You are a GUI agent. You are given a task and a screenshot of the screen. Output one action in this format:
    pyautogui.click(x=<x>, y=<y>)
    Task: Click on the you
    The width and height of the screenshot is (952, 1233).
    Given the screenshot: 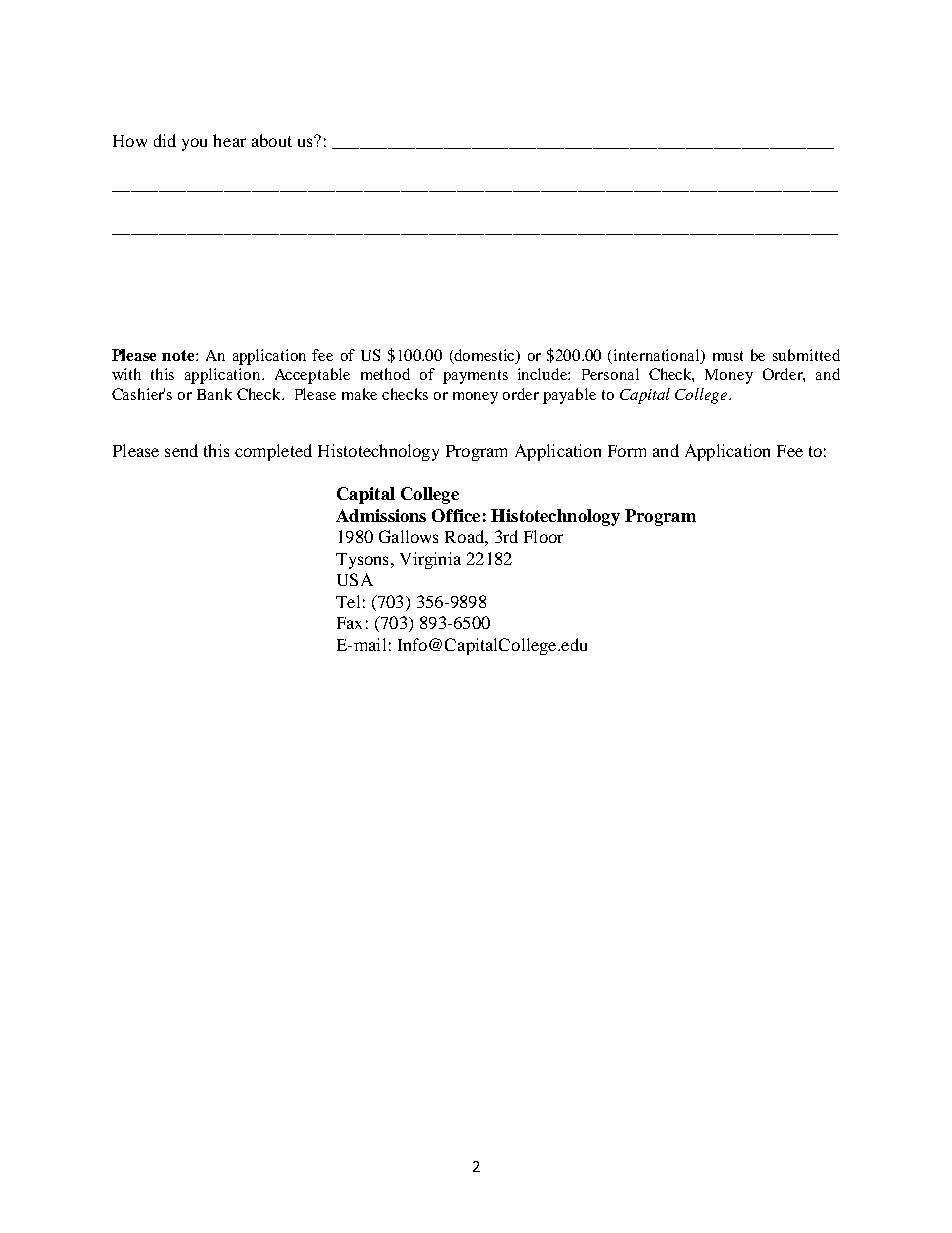 What is the action you would take?
    pyautogui.click(x=194, y=144)
